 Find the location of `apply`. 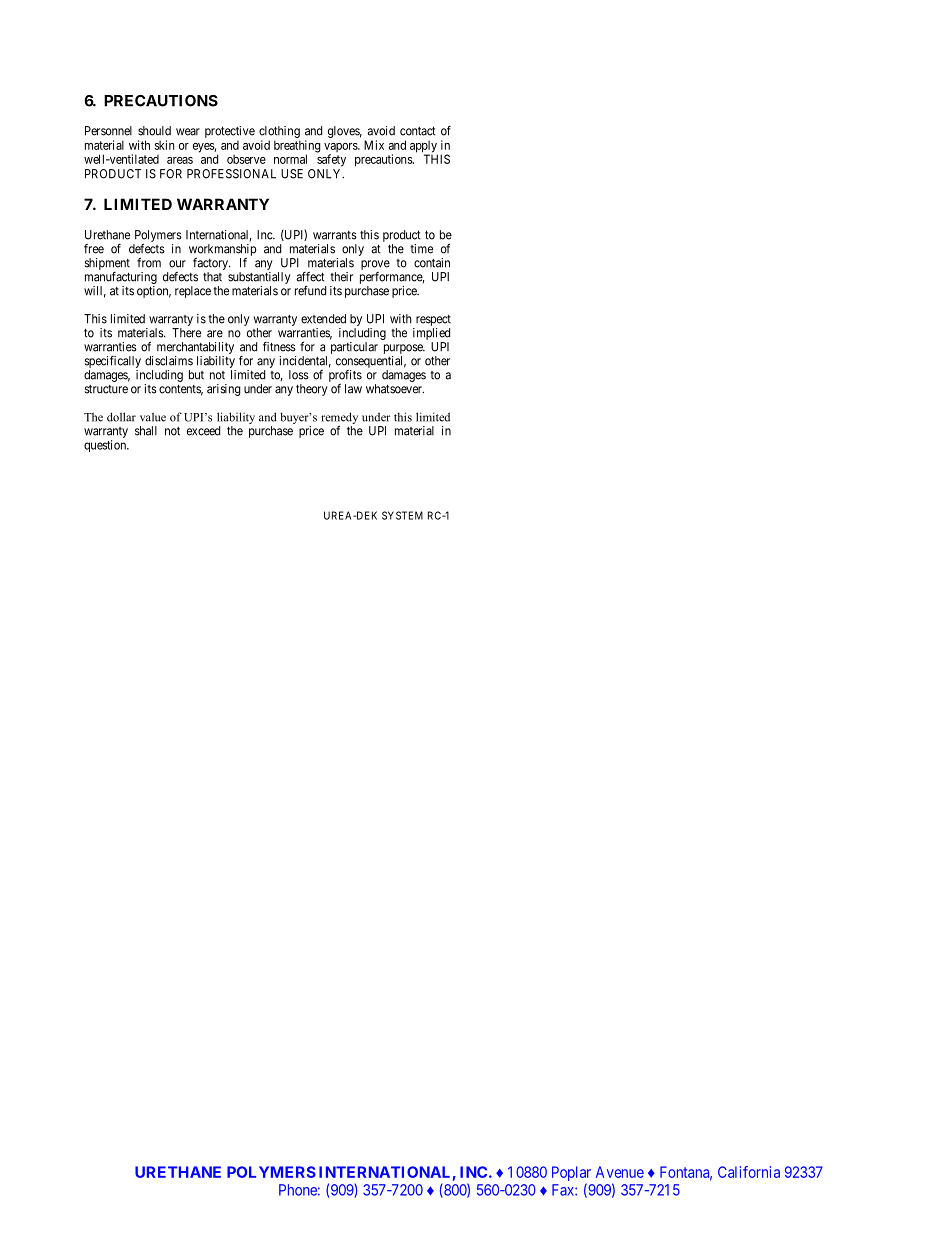

apply is located at coordinates (424, 147).
